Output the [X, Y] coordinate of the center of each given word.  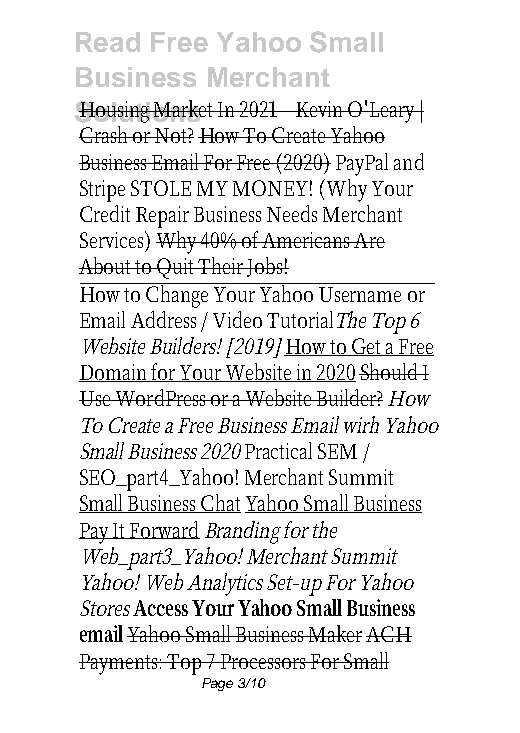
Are [369, 240]
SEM [337, 451]
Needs [292, 213]
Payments [120, 664]
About [107, 265]
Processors [265, 661]
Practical [278, 450]
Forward [164, 530]
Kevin [321, 109]
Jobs [267, 267]
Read [108, 42]
